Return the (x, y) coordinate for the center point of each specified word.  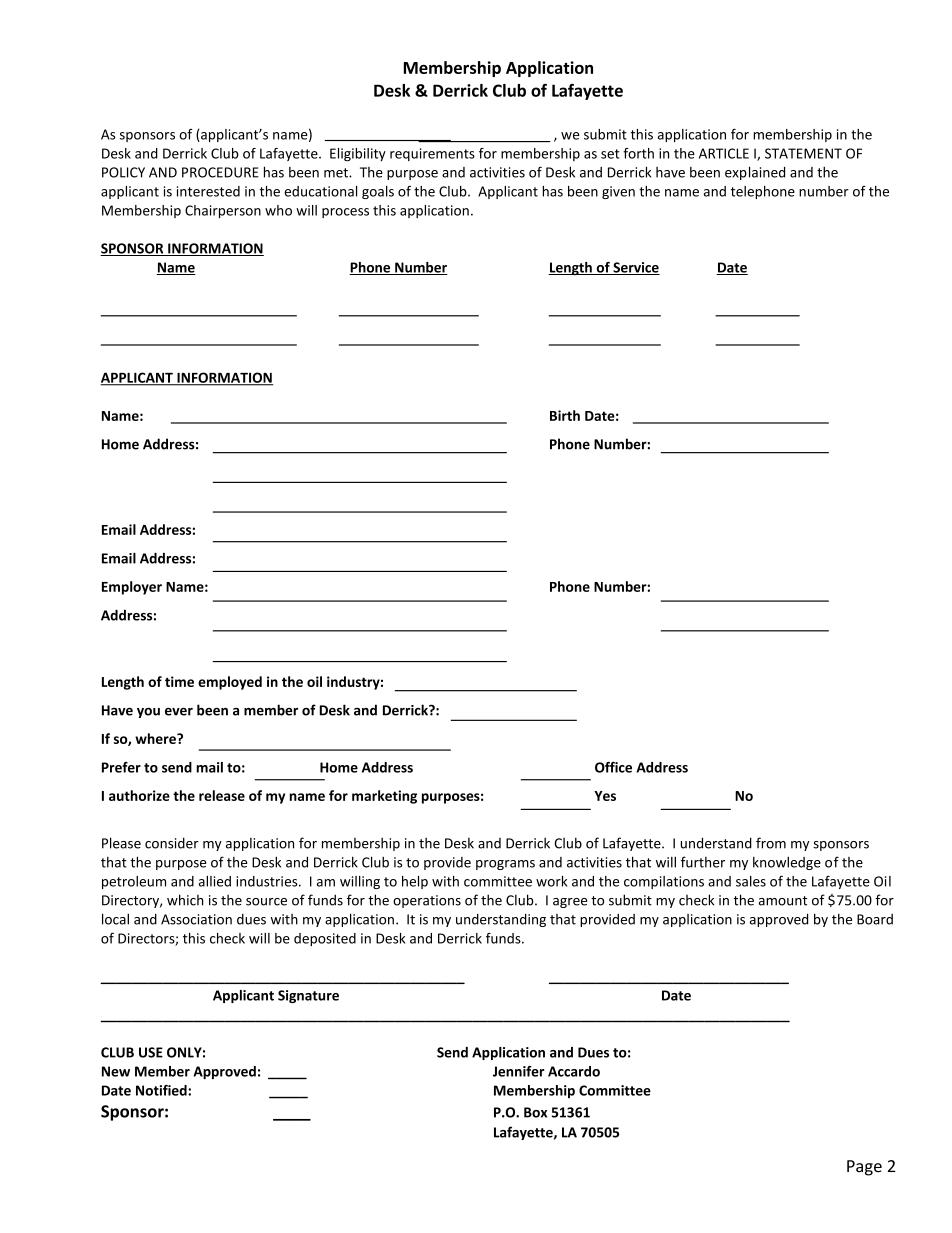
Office (613, 767)
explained (755, 173)
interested (208, 191)
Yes (605, 796)
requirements (432, 154)
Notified (162, 1090)
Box (535, 1112)
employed (230, 683)
